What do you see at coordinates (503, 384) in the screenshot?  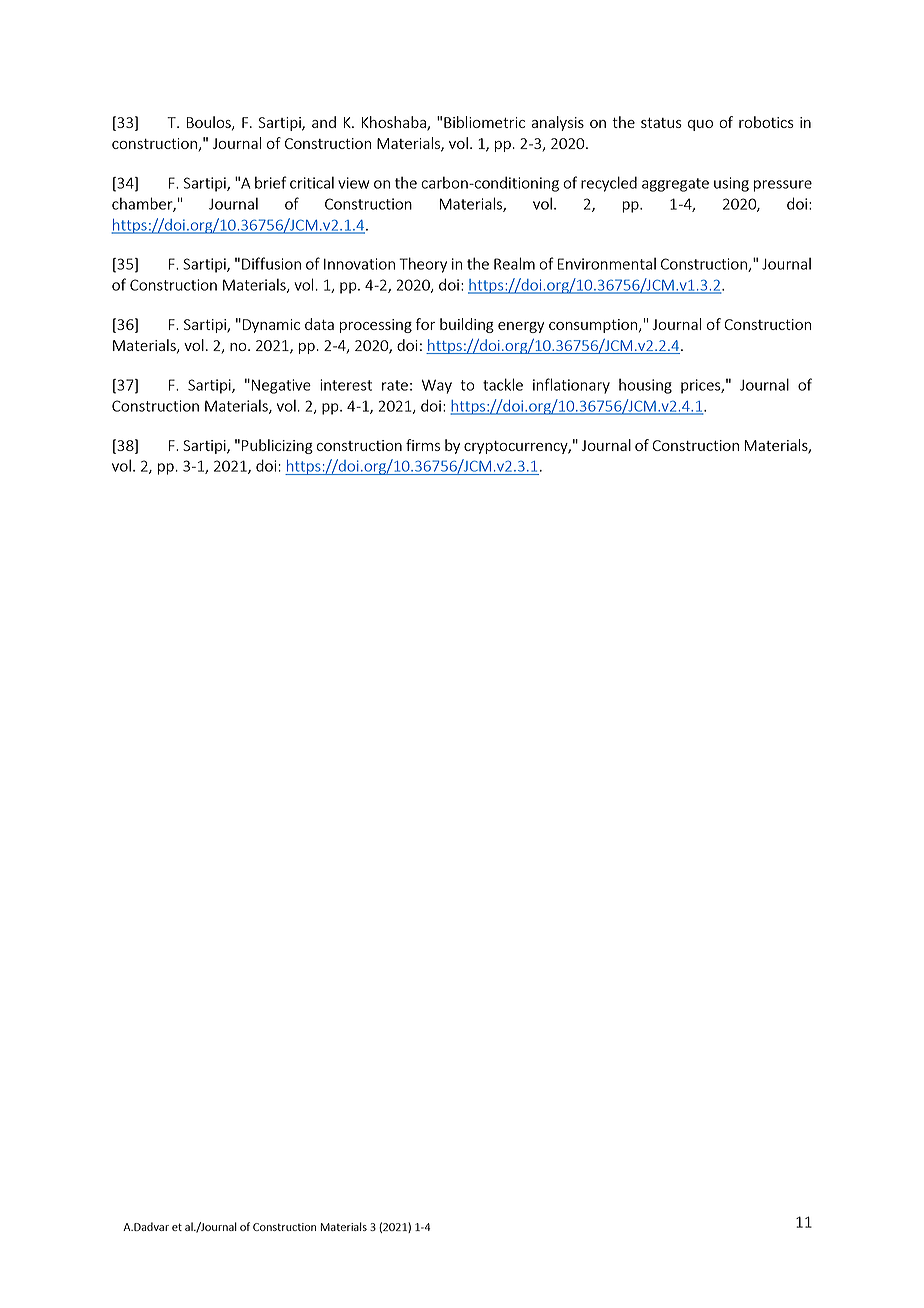 I see `tackle` at bounding box center [503, 384].
